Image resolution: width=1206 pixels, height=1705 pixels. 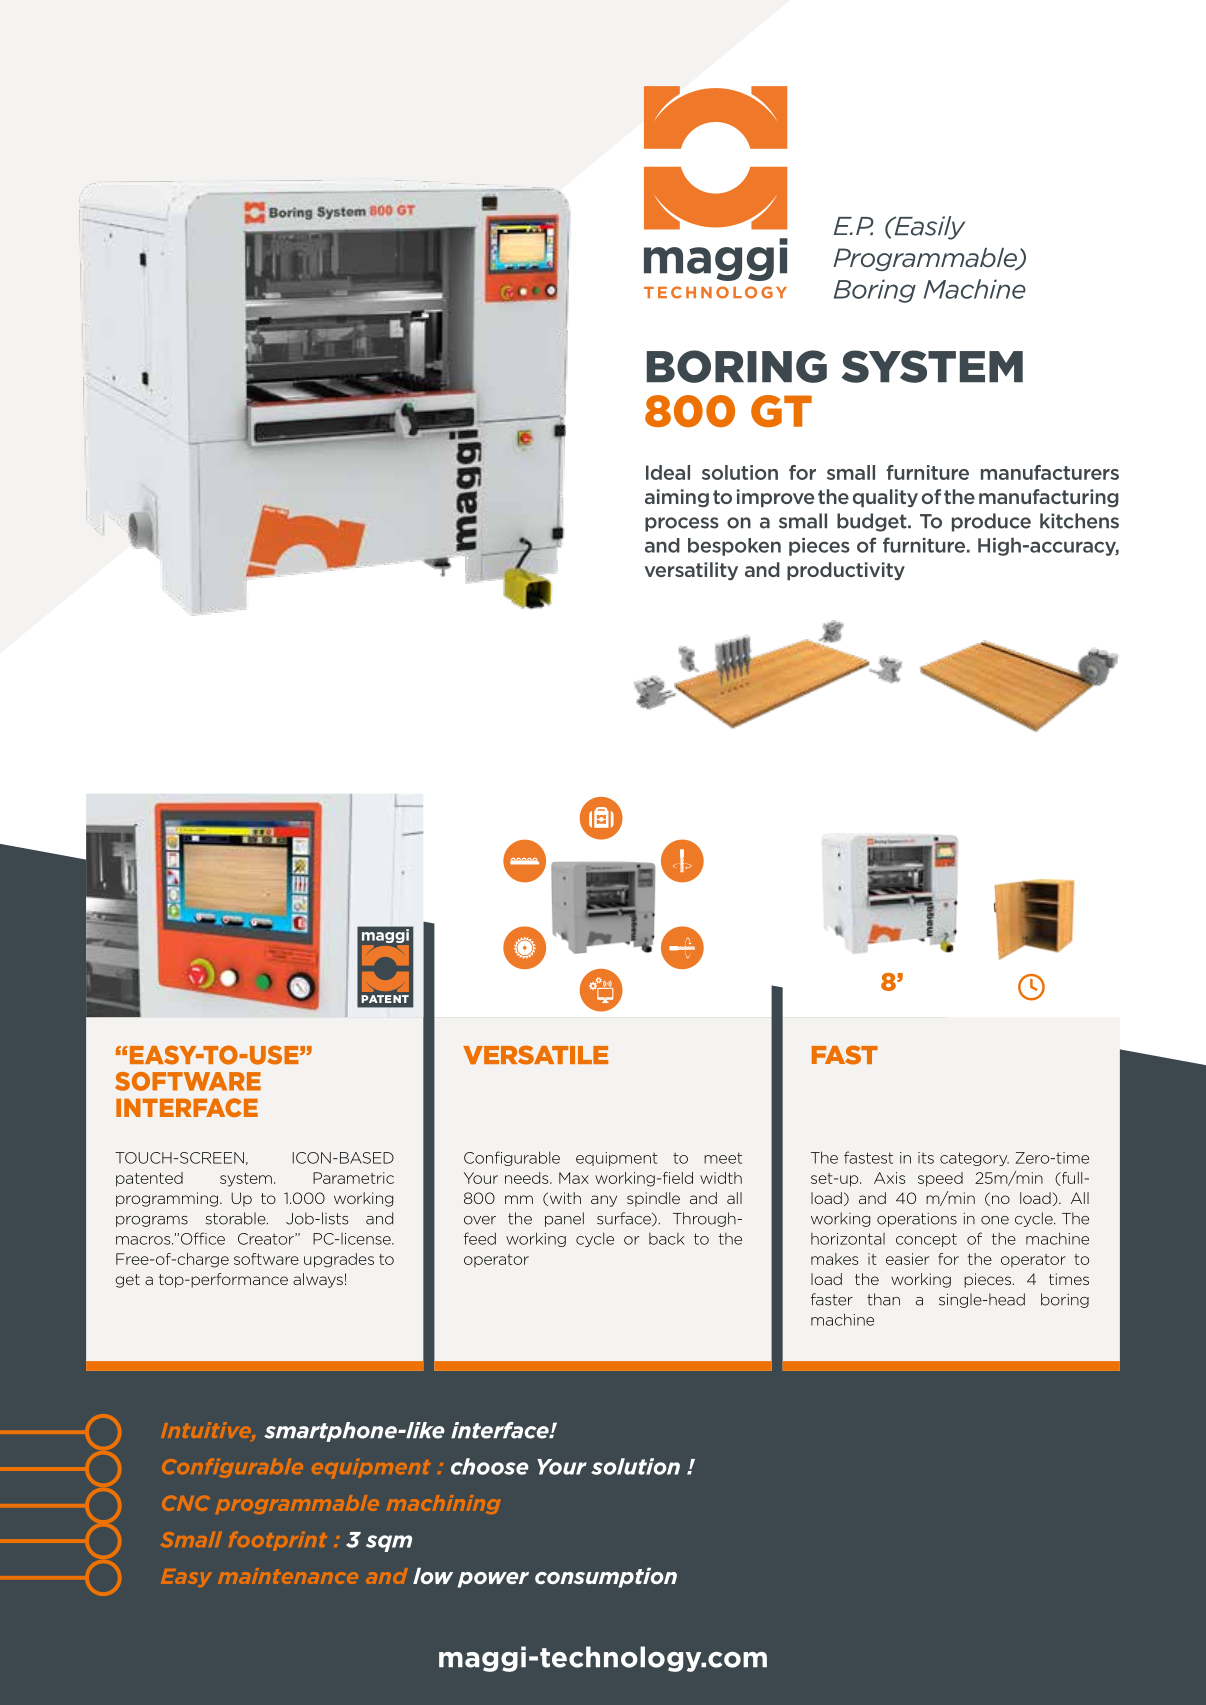 I want to click on productivity, so click(x=846, y=571).
